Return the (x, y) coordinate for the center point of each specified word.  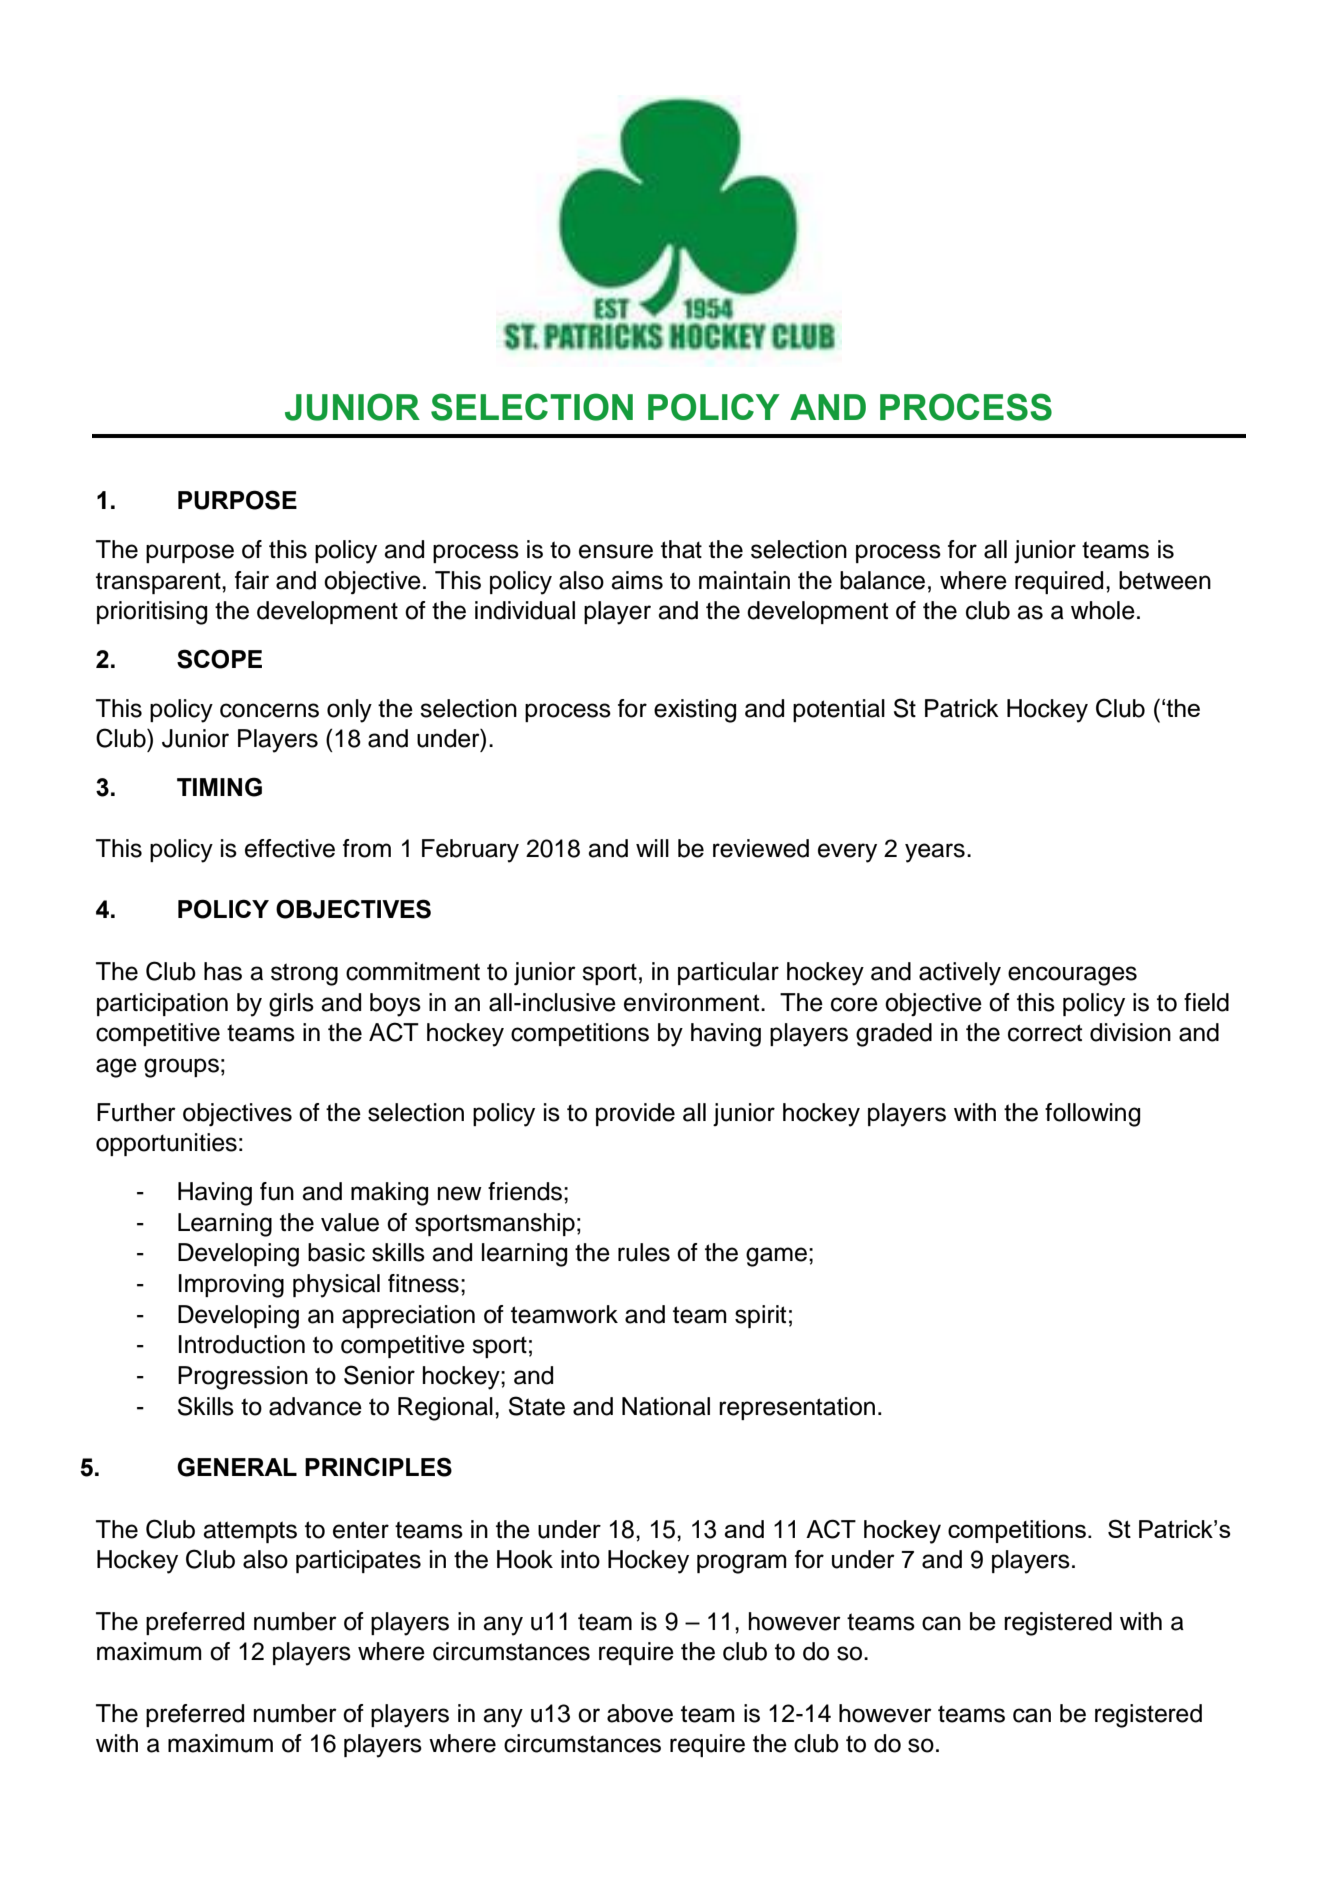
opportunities (166, 1144)
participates (358, 1561)
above (640, 1713)
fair (252, 580)
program (742, 1564)
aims (637, 580)
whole (1103, 610)
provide (635, 1114)
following (1092, 1115)
